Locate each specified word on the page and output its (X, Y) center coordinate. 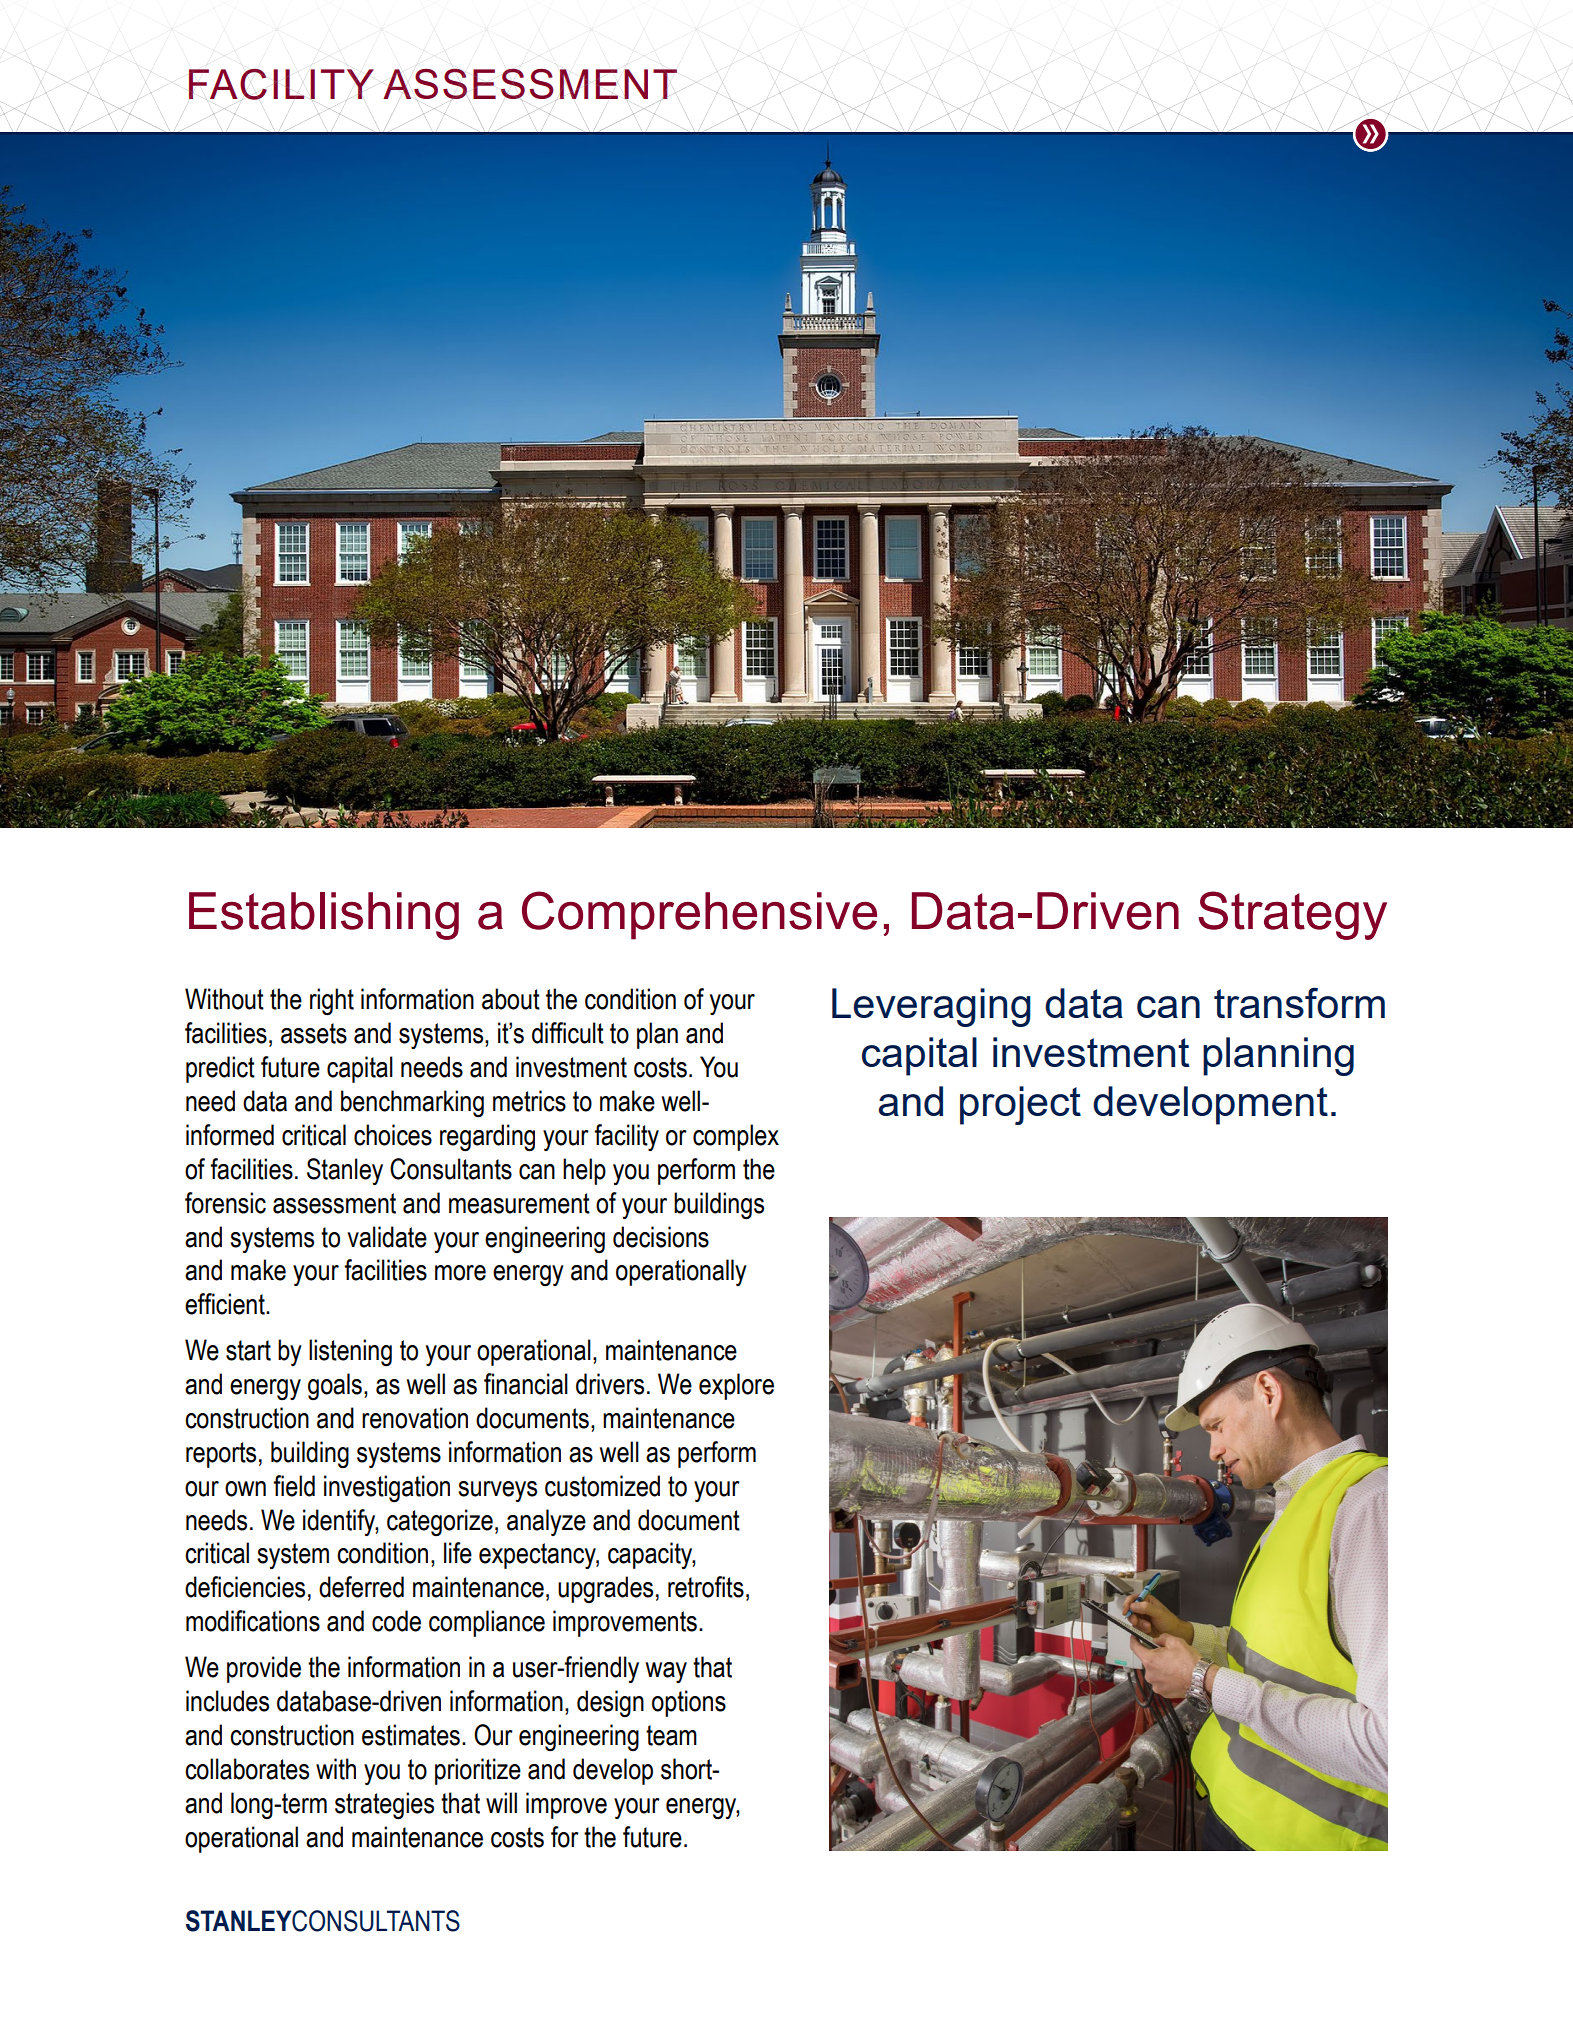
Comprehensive (699, 915)
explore (736, 1386)
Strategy (1292, 915)
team (671, 1735)
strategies (384, 1805)
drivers (610, 1384)
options (689, 1703)
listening (350, 1352)
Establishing (324, 916)
